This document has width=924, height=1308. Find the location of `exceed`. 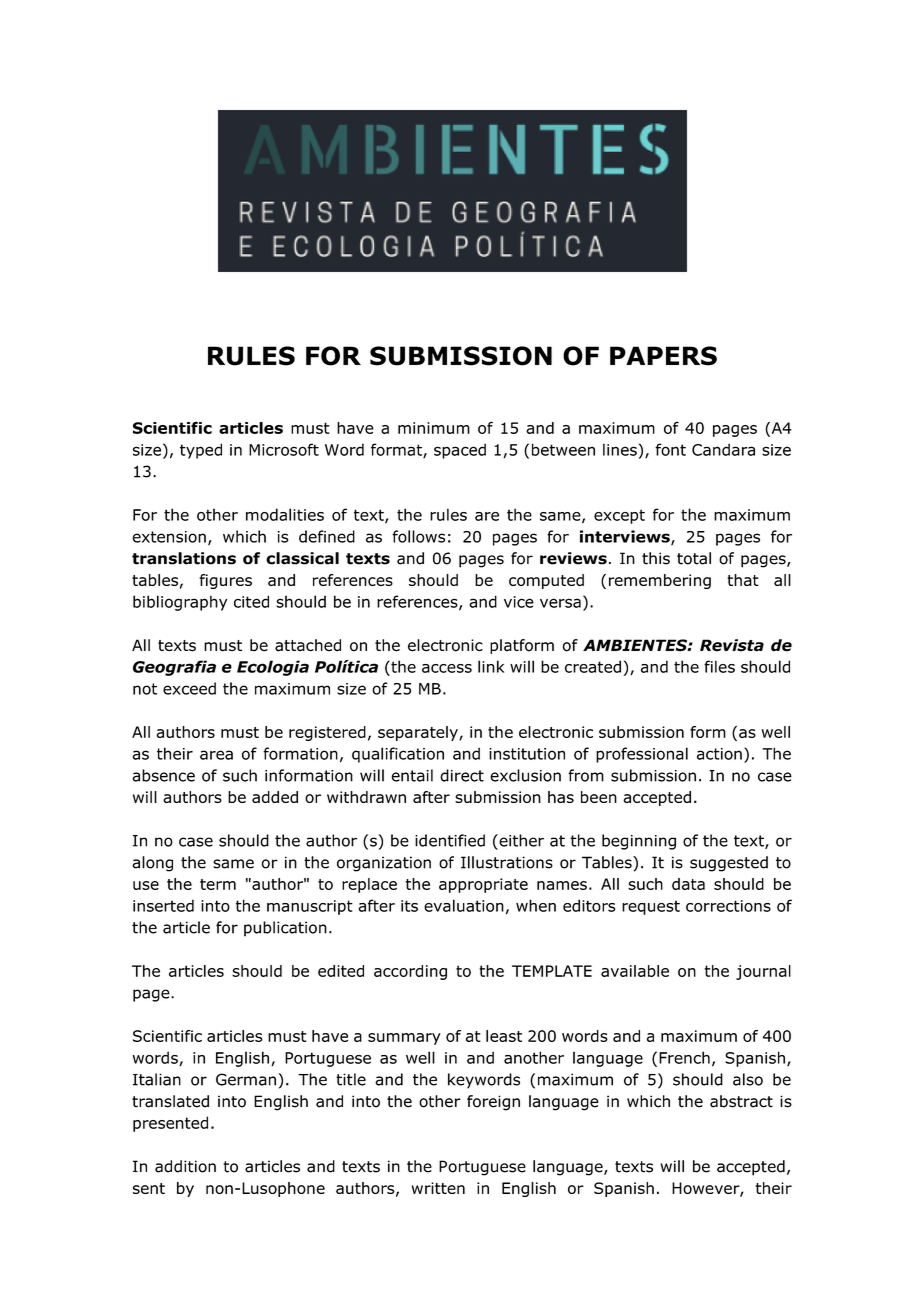

exceed is located at coordinates (189, 688).
